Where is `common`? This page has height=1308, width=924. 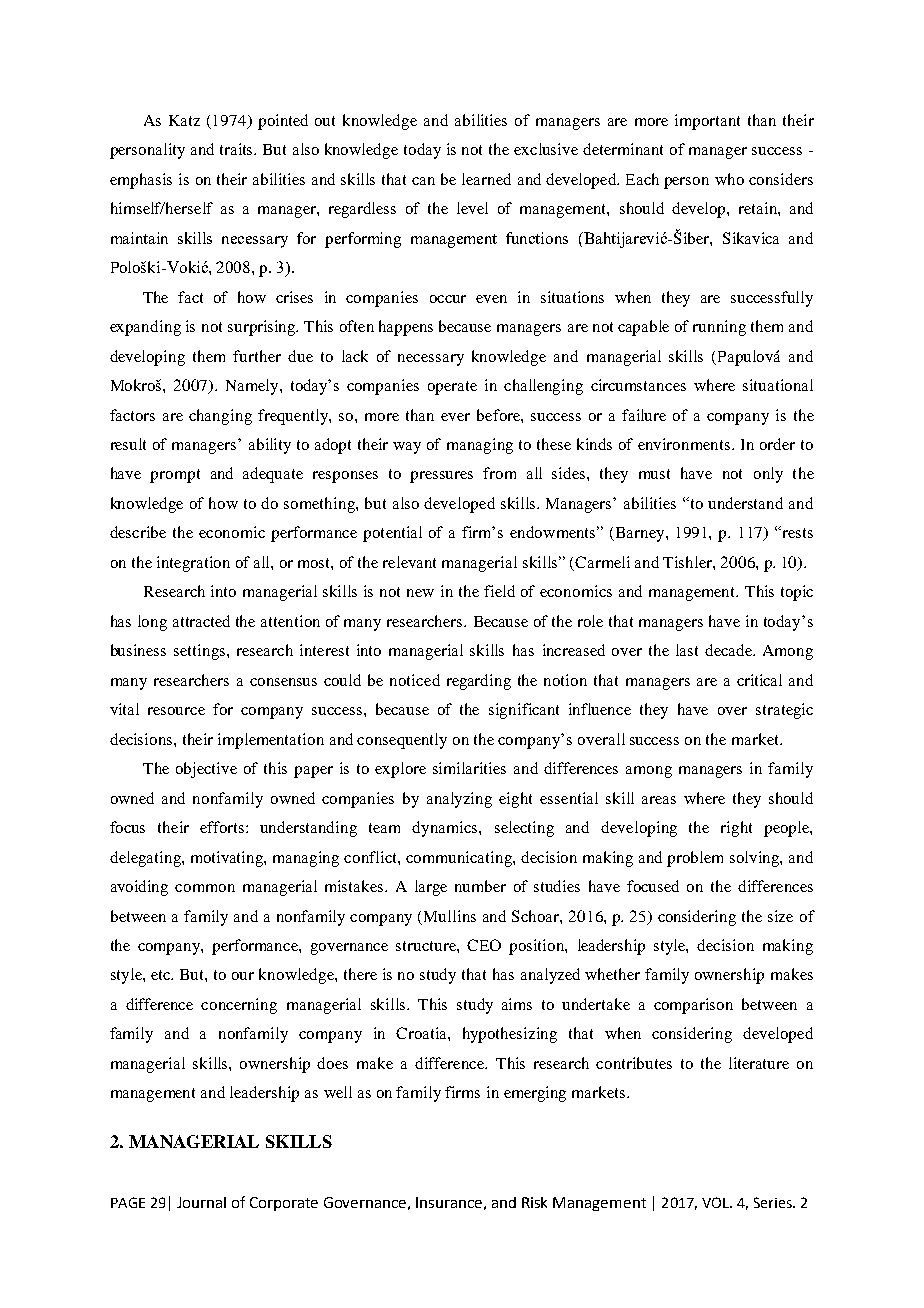 common is located at coordinates (205, 888).
